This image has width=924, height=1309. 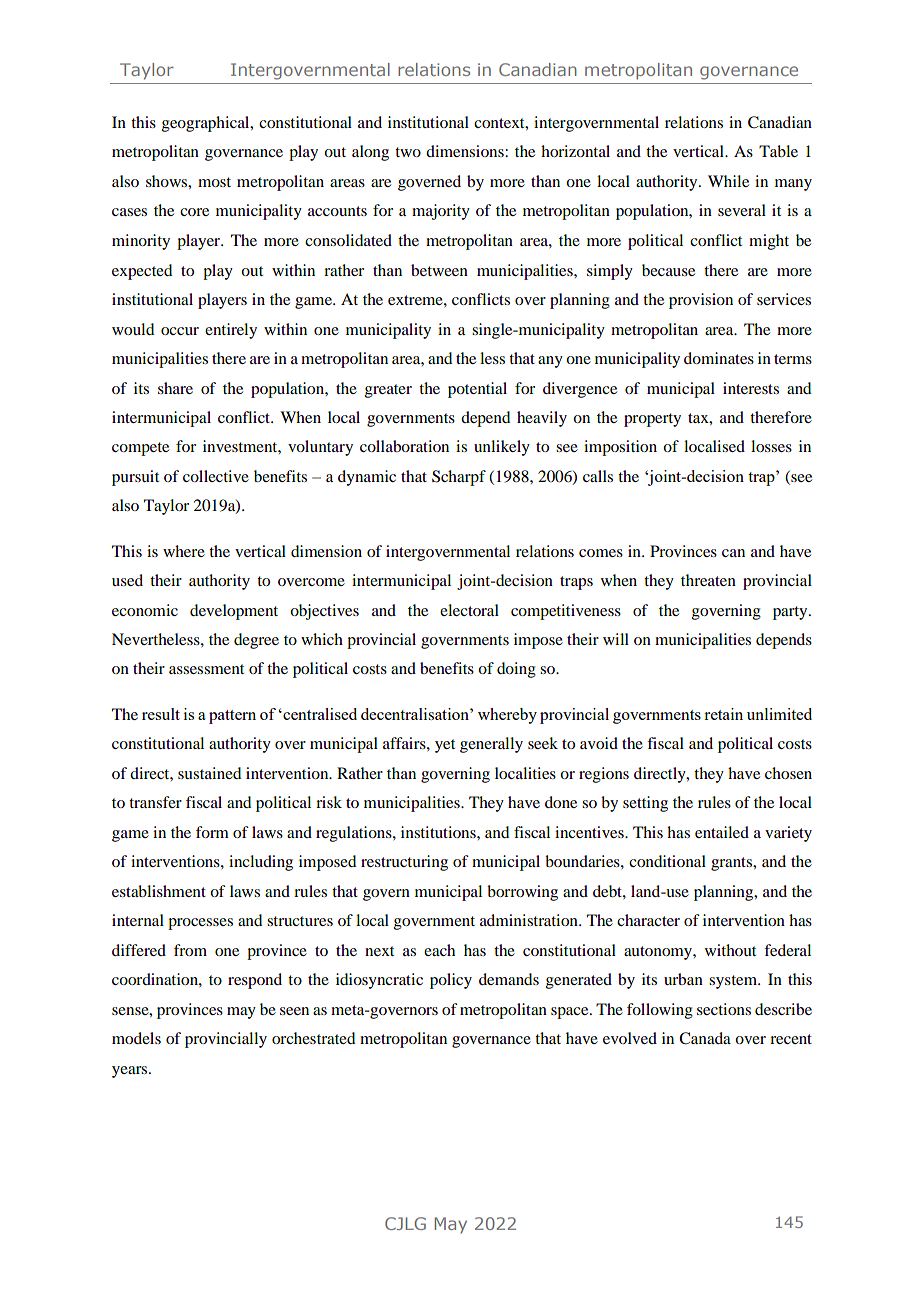 I want to click on models, so click(x=136, y=1038).
